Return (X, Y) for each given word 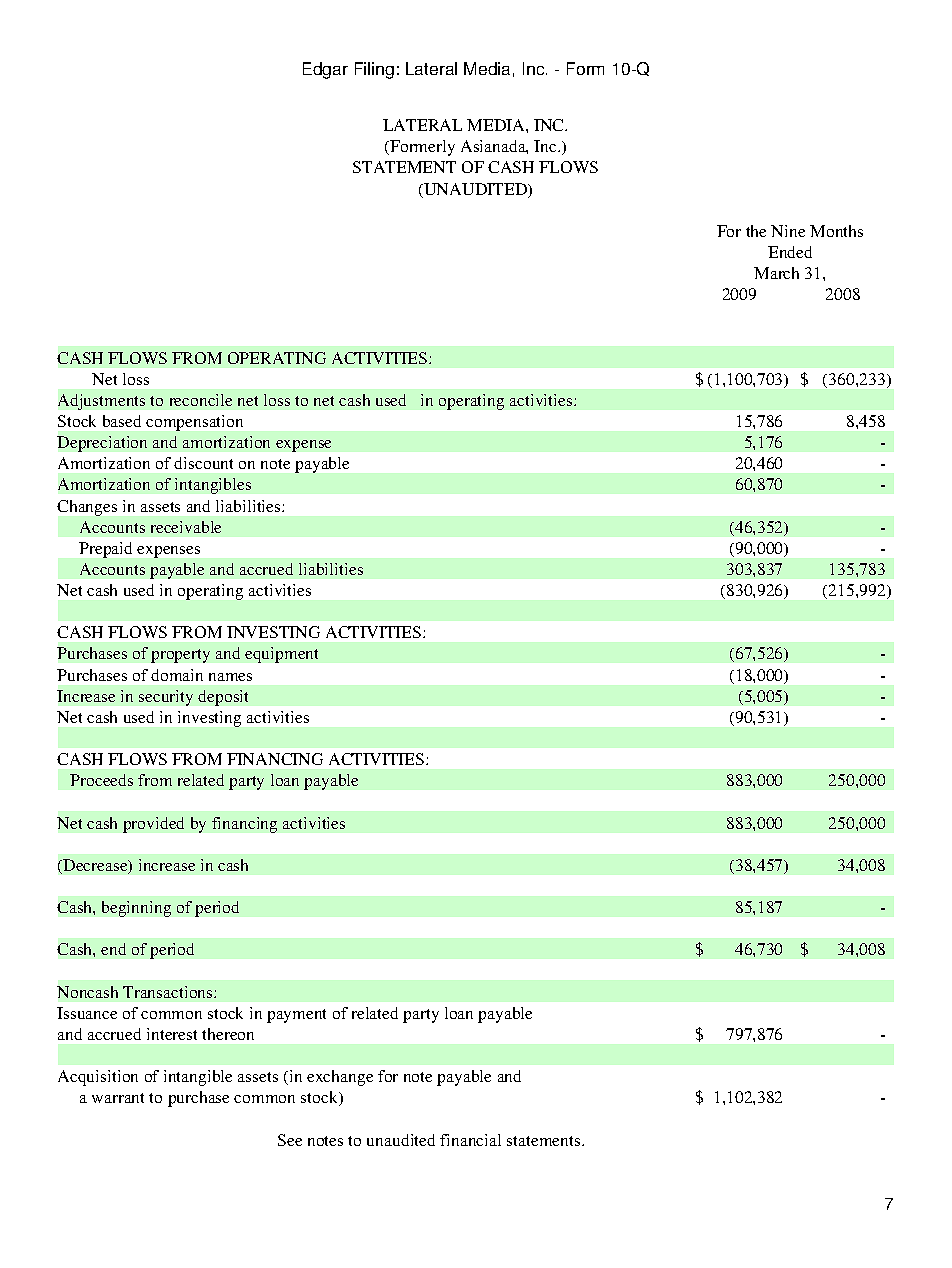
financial (470, 1140)
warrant (118, 1098)
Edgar (325, 70)
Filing (374, 70)
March (776, 273)
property (180, 656)
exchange (340, 1078)
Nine (788, 231)
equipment (281, 655)
